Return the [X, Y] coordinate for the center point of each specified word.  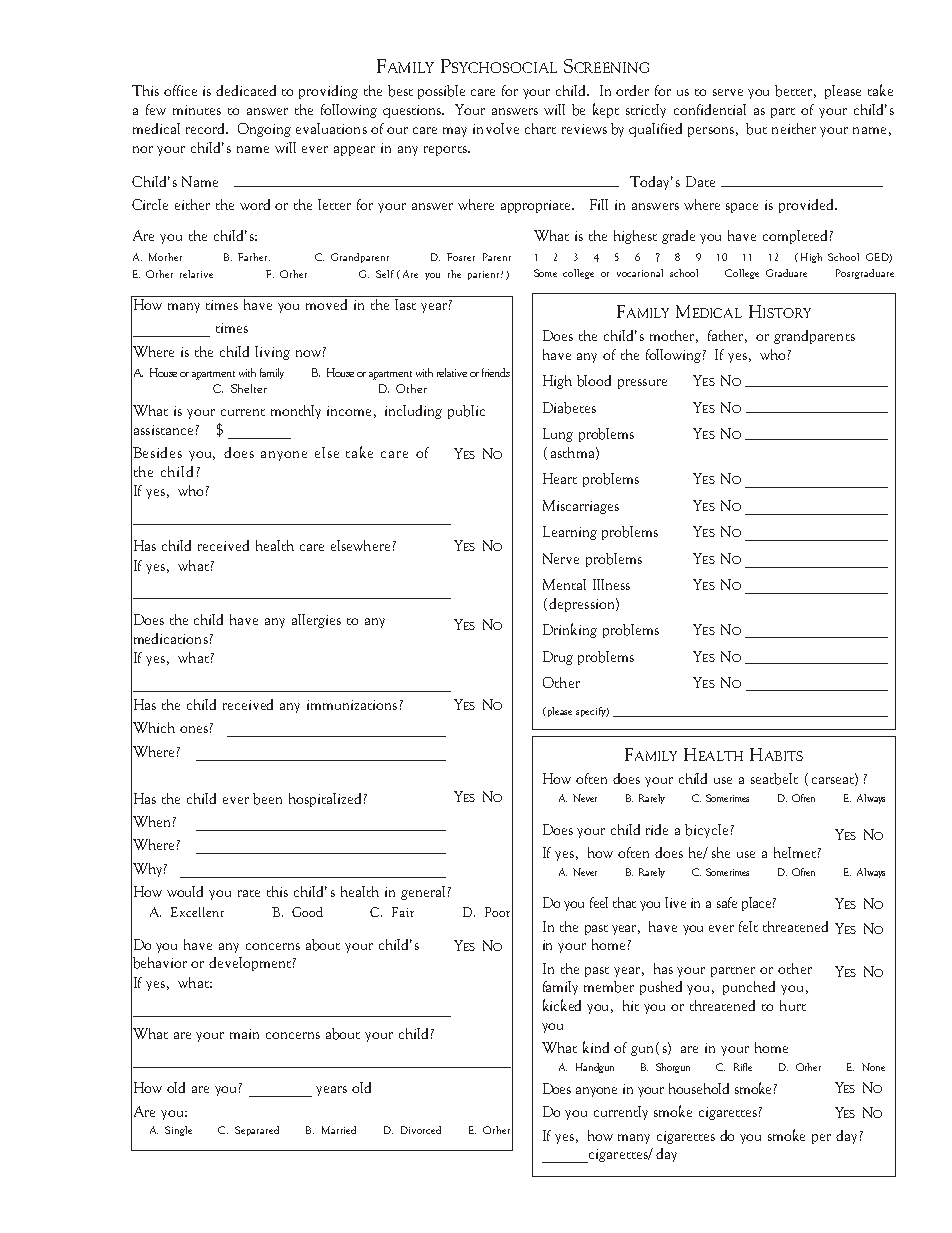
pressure [642, 384]
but [756, 129]
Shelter [249, 388]
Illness [611, 584]
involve [496, 128]
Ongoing [264, 130]
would [185, 891]
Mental [564, 584]
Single [178, 1131]
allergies [316, 621]
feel [599, 902]
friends [496, 372]
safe [727, 902]
